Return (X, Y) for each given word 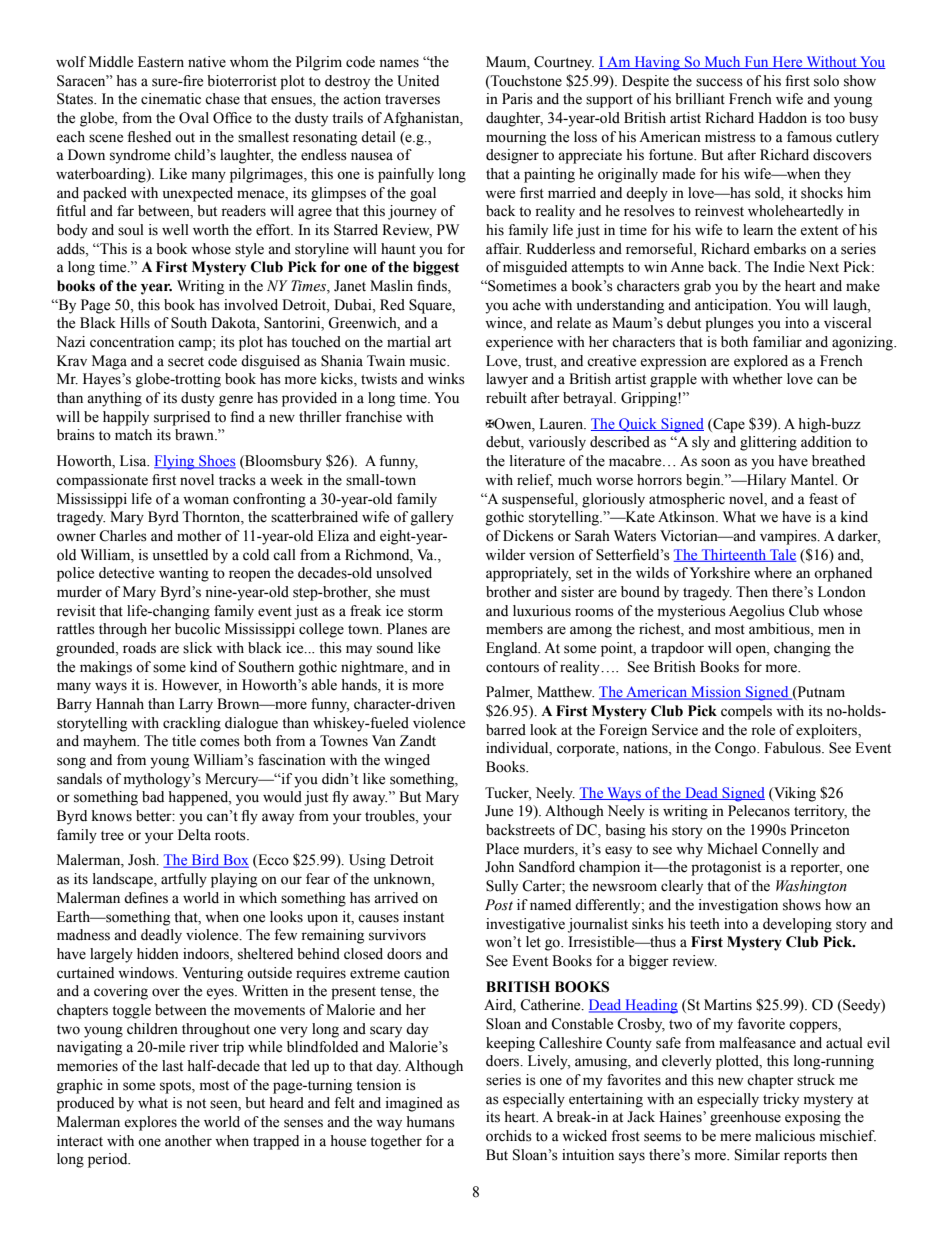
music (429, 361)
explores (150, 1123)
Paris (517, 99)
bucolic (197, 629)
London (842, 592)
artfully (184, 880)
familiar (777, 341)
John (499, 867)
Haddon (782, 118)
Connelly (790, 850)
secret (186, 362)
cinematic (171, 99)
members (514, 629)
